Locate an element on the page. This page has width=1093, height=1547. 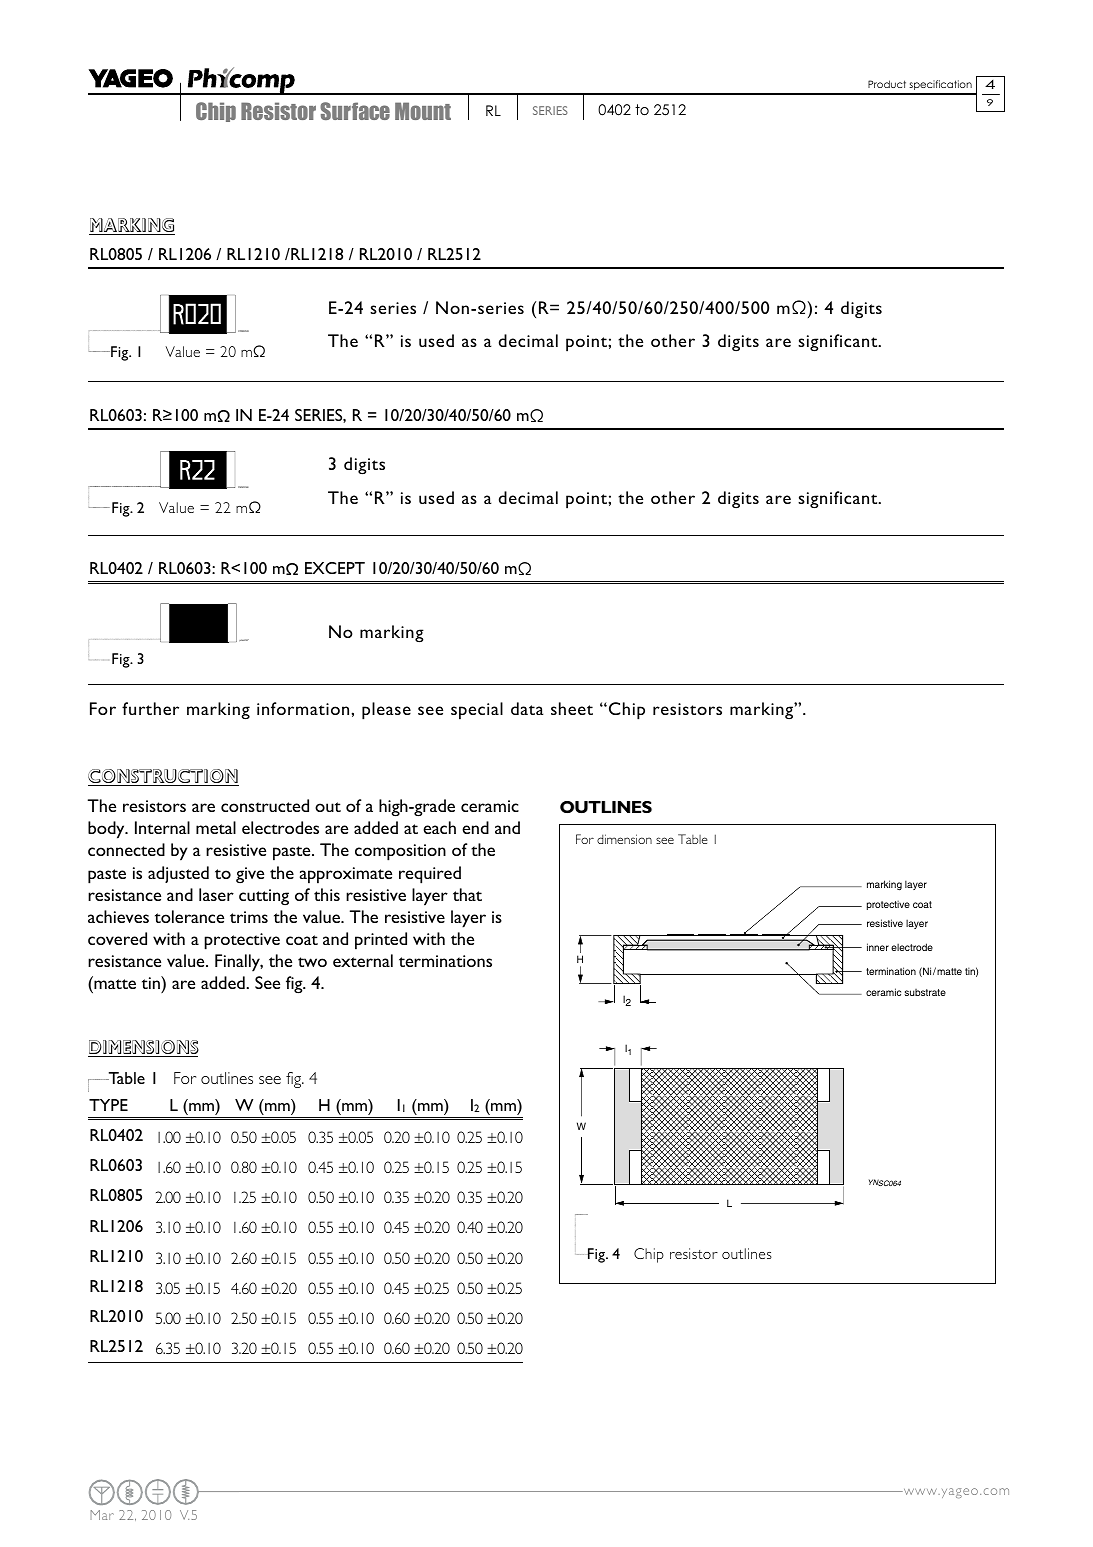
data is located at coordinates (527, 708).
